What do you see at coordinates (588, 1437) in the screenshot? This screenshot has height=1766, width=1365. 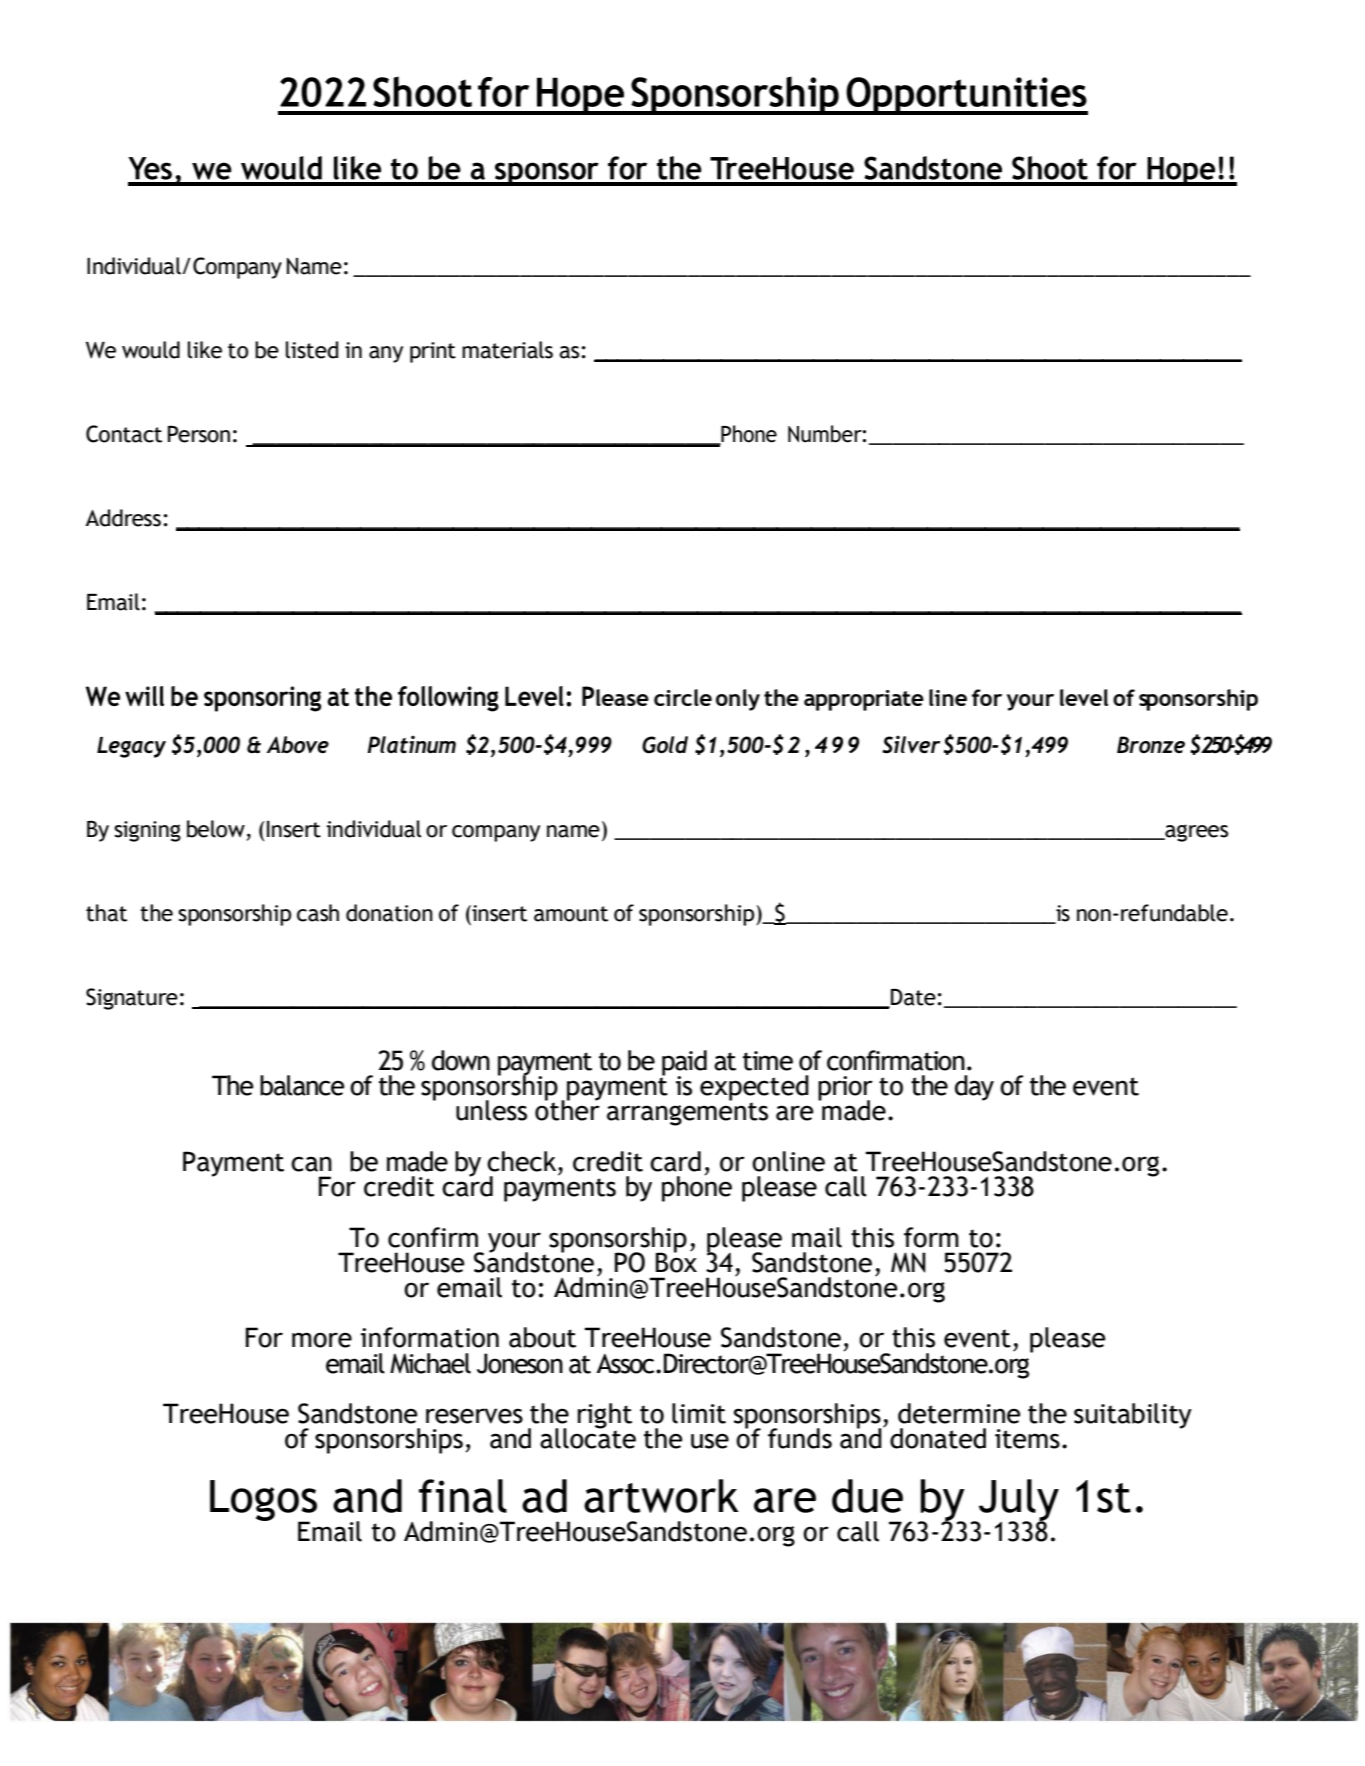 I see `allocate` at bounding box center [588, 1437].
